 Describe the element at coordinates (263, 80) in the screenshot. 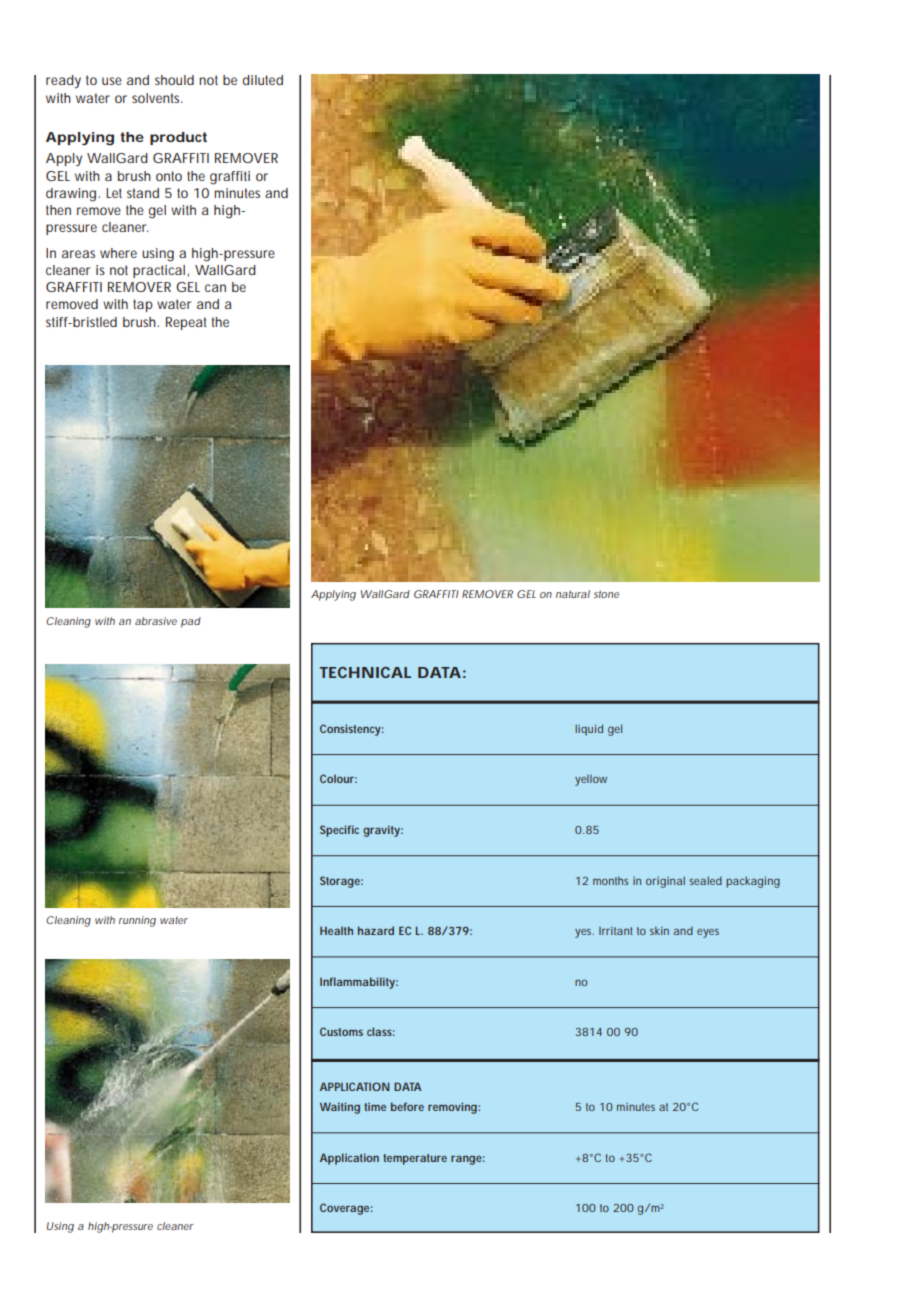

I see `diluted` at that location.
